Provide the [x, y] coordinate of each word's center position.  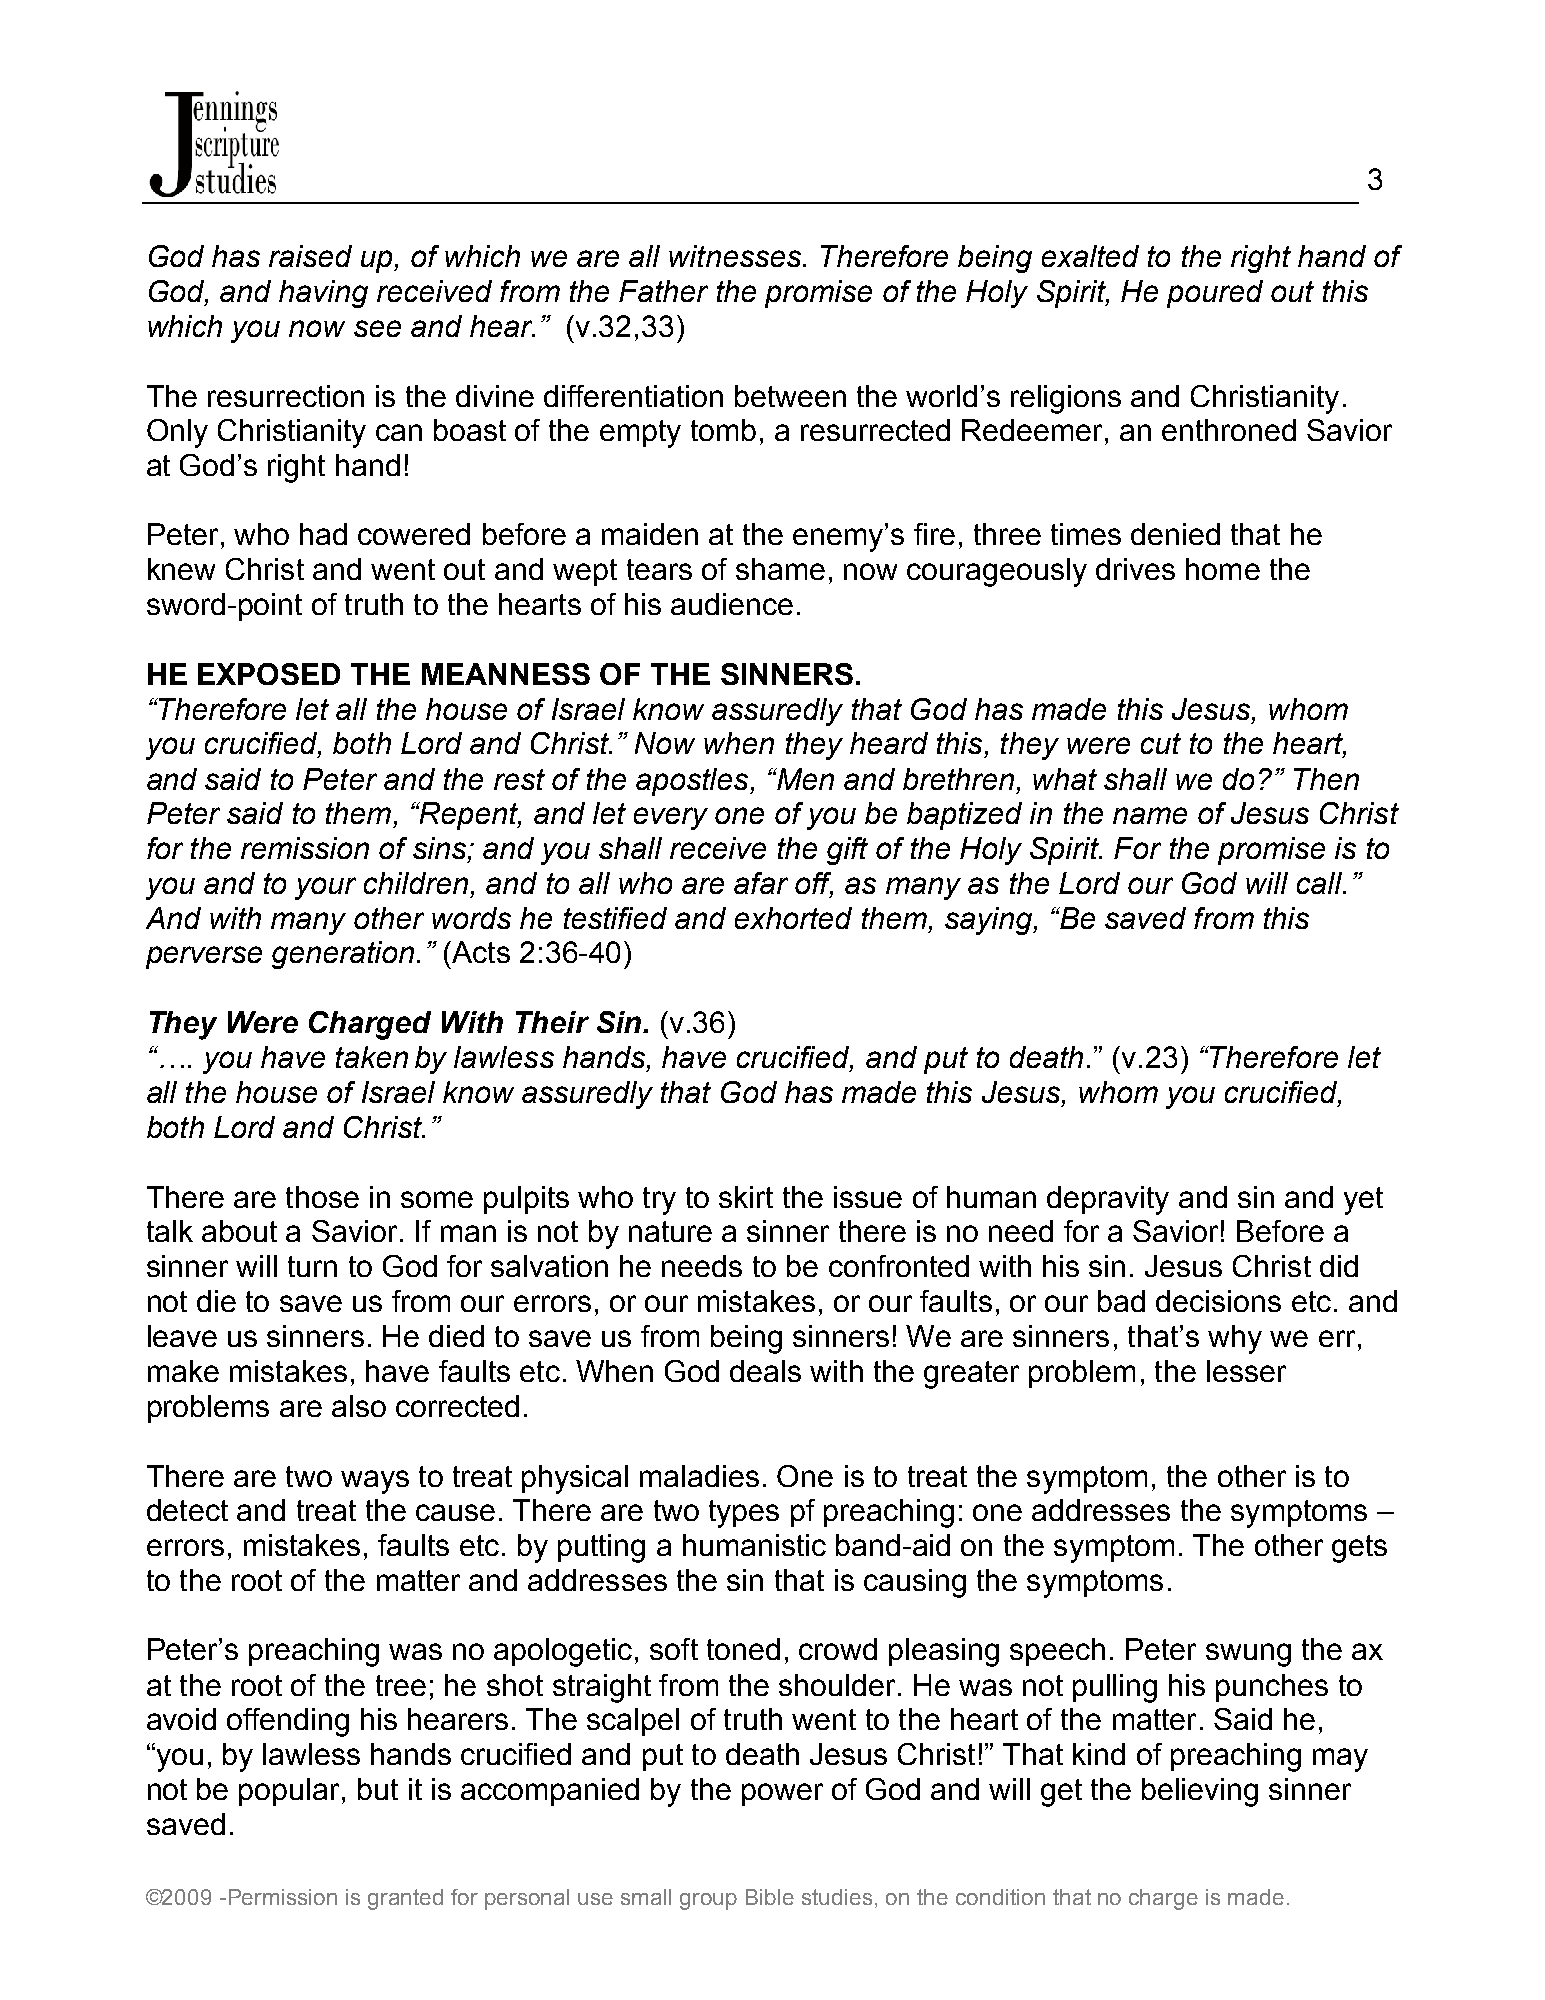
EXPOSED [269, 674]
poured [1215, 294]
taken [372, 1057]
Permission [283, 1897]
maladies [699, 1476]
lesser [1246, 1371]
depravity [1108, 1200]
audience [732, 604]
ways [375, 1482]
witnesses [735, 256]
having [323, 294]
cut [1161, 743]
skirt [746, 1197]
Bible [770, 1897]
